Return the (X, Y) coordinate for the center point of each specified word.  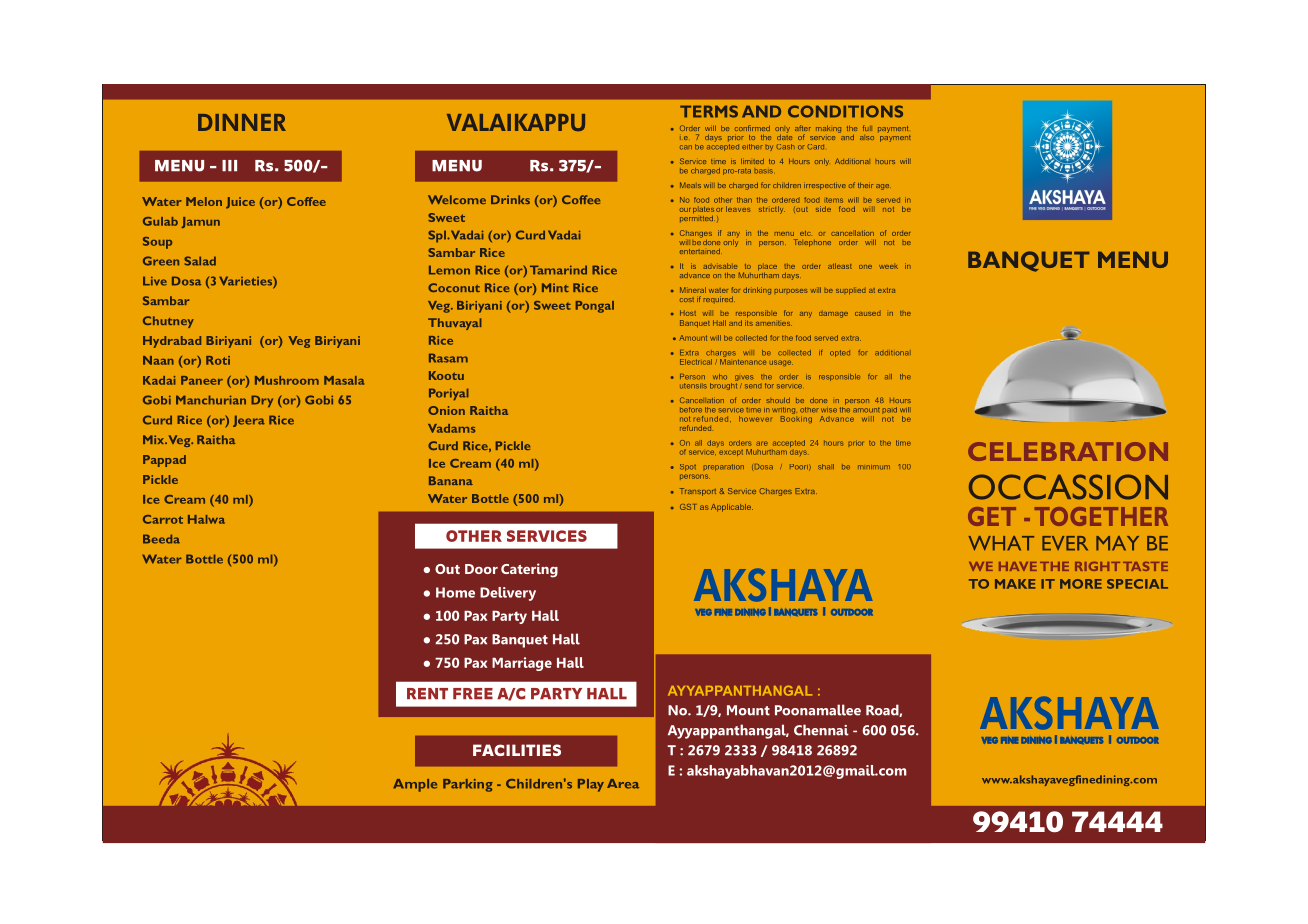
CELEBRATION (1068, 451)
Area (623, 784)
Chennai (821, 730)
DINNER (242, 122)
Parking (468, 785)
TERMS (709, 111)
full (867, 128)
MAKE (1015, 584)
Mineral (693, 290)
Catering (529, 570)
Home (455, 592)
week (888, 266)
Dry (262, 401)
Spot (688, 467)
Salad (200, 261)
